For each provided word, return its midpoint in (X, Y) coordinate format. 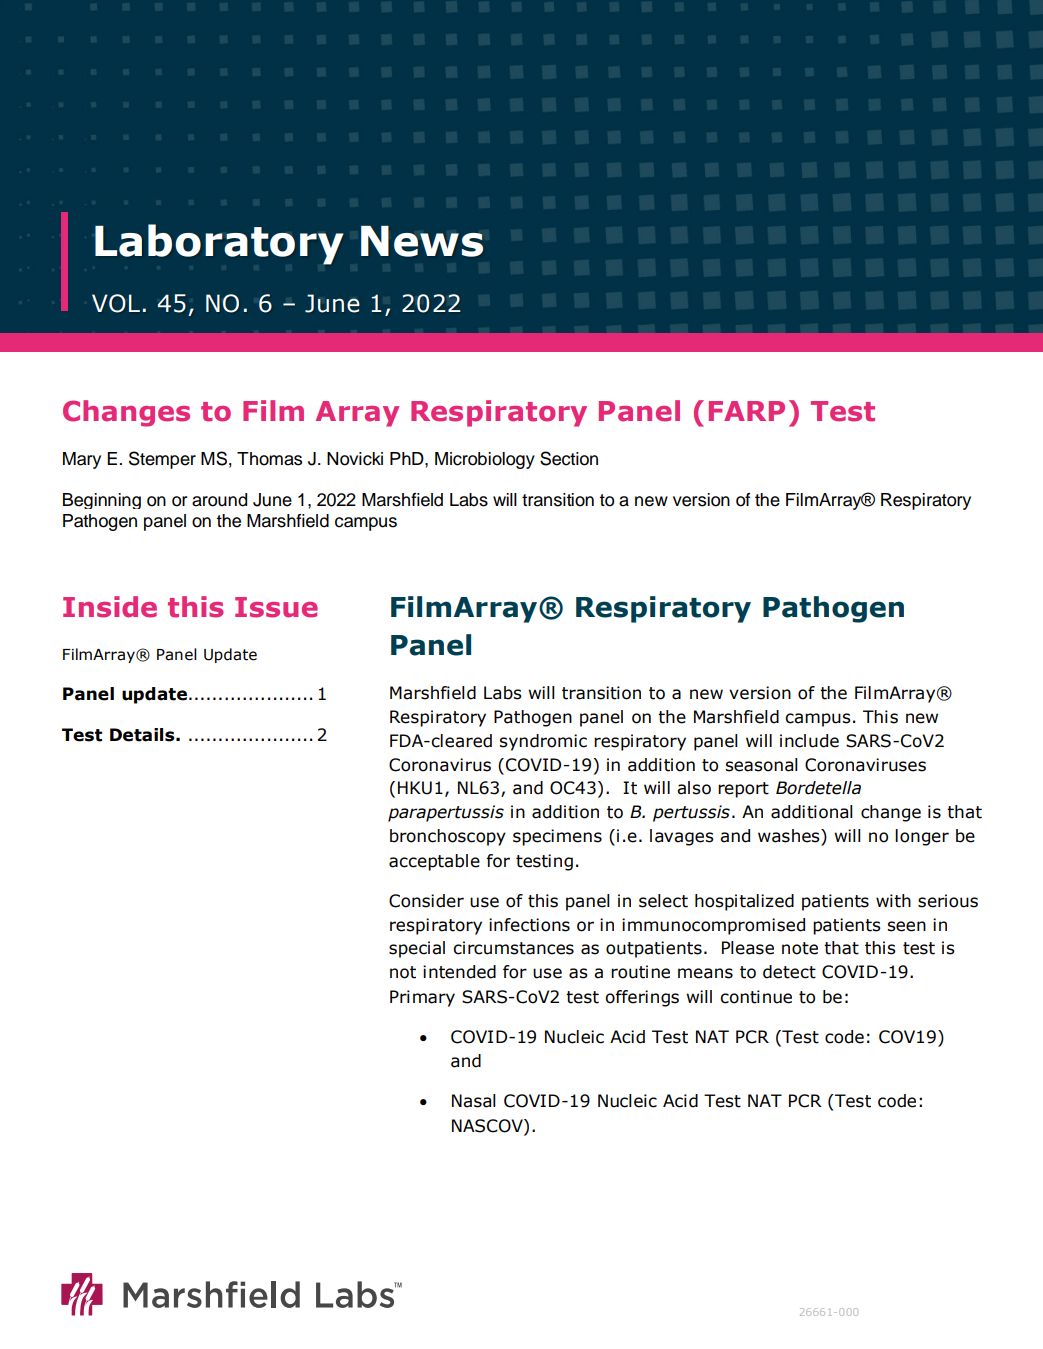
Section (569, 458)
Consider (426, 901)
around (219, 500)
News (422, 241)
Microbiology (485, 460)
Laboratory (219, 244)
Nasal (474, 1101)
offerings (642, 998)
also (694, 788)
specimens (557, 837)
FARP (747, 411)
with (893, 901)
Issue (276, 607)
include (809, 741)
